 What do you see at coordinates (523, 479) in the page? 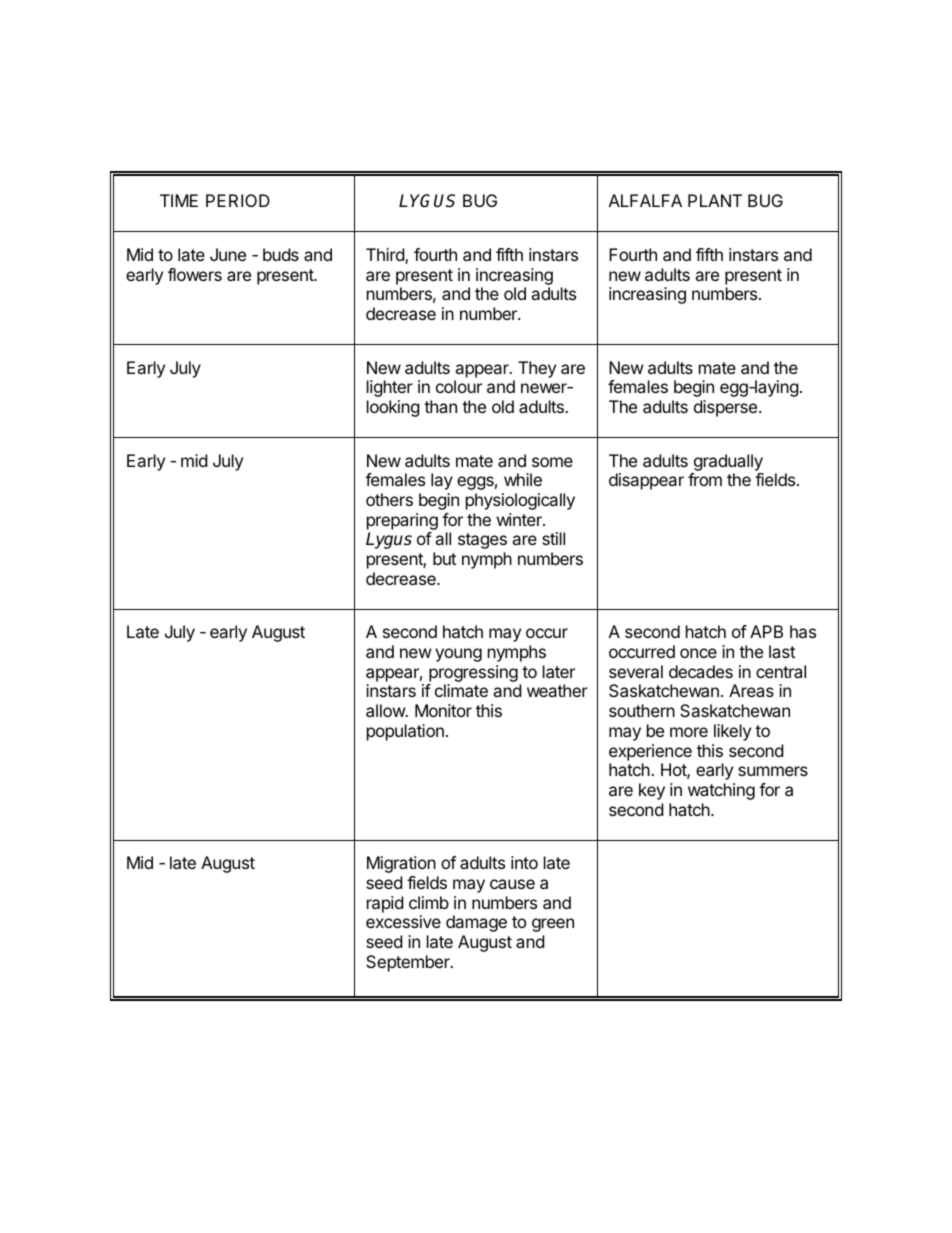
I see `while` at bounding box center [523, 479].
